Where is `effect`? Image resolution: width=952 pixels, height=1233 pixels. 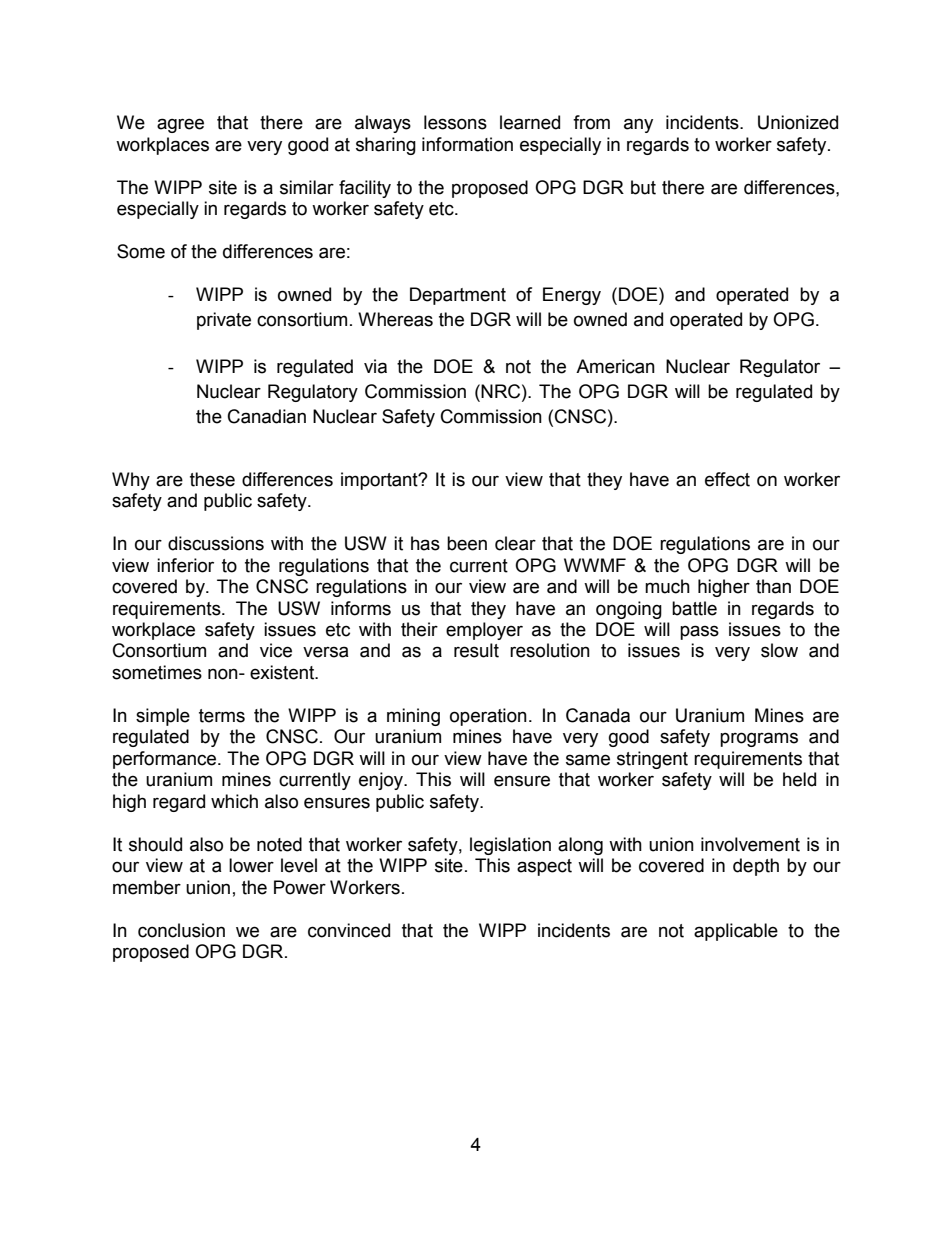 effect is located at coordinates (727, 479).
